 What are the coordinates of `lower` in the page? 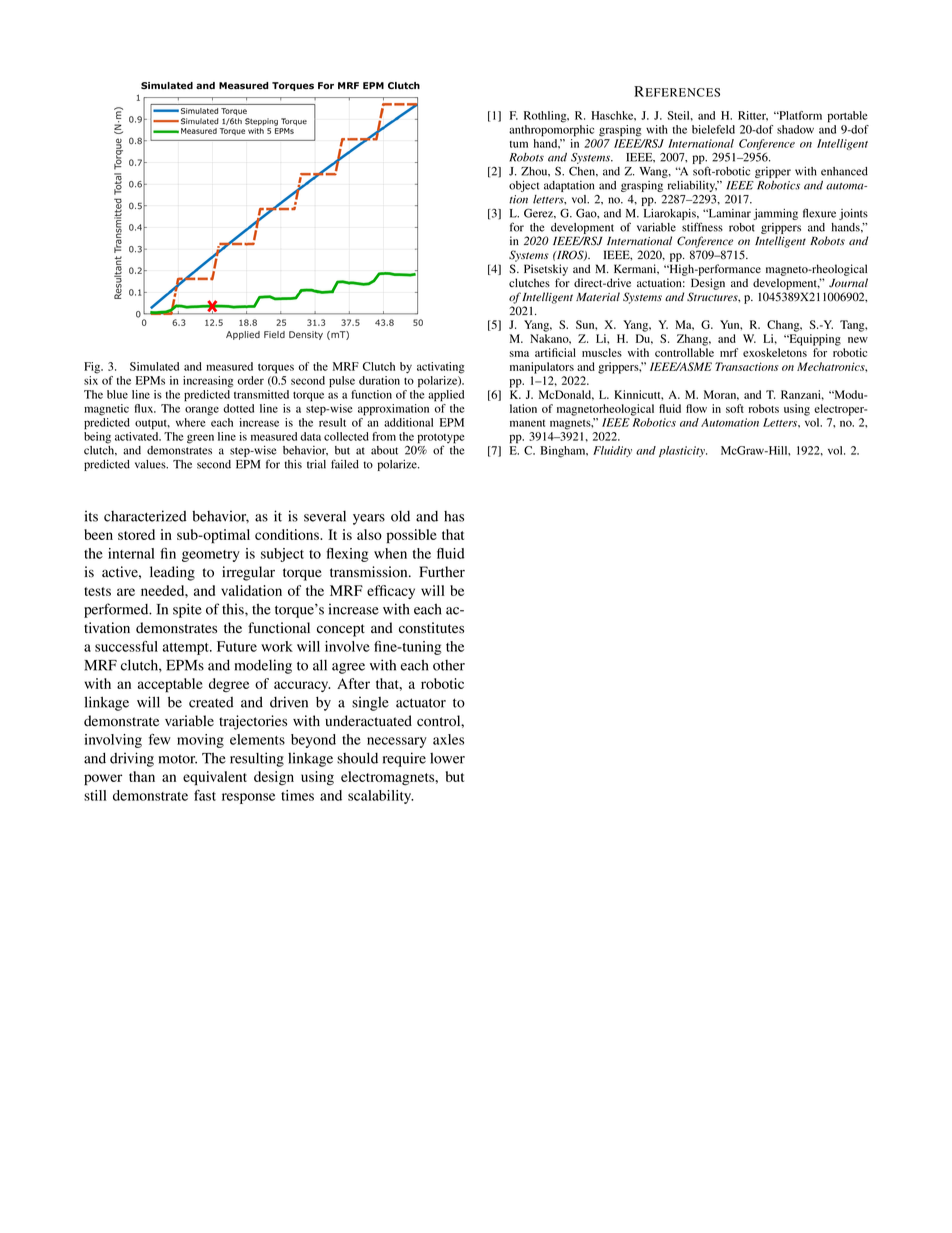 It's located at (447, 758).
